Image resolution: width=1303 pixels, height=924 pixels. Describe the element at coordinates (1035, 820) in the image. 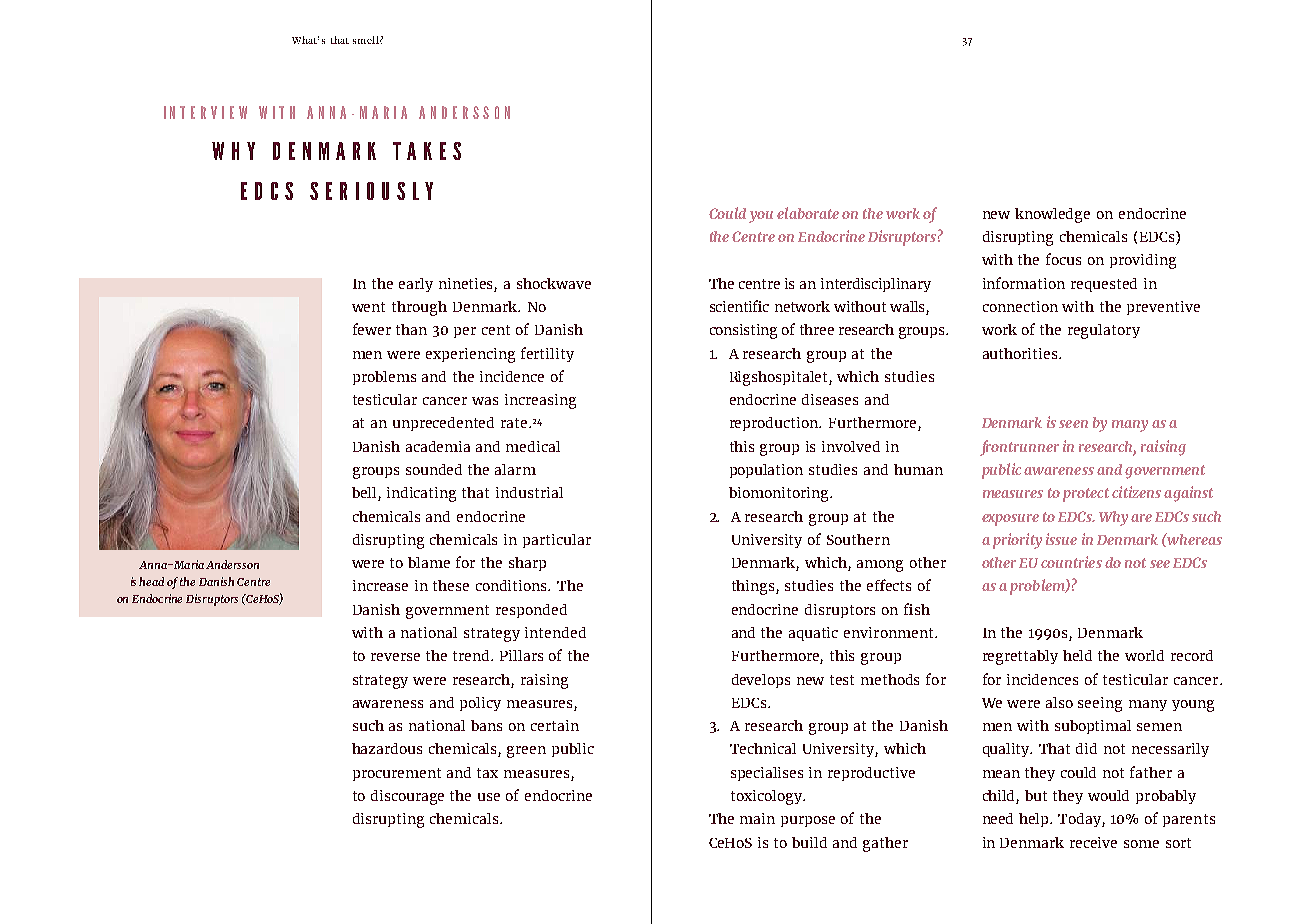

I see `help` at that location.
